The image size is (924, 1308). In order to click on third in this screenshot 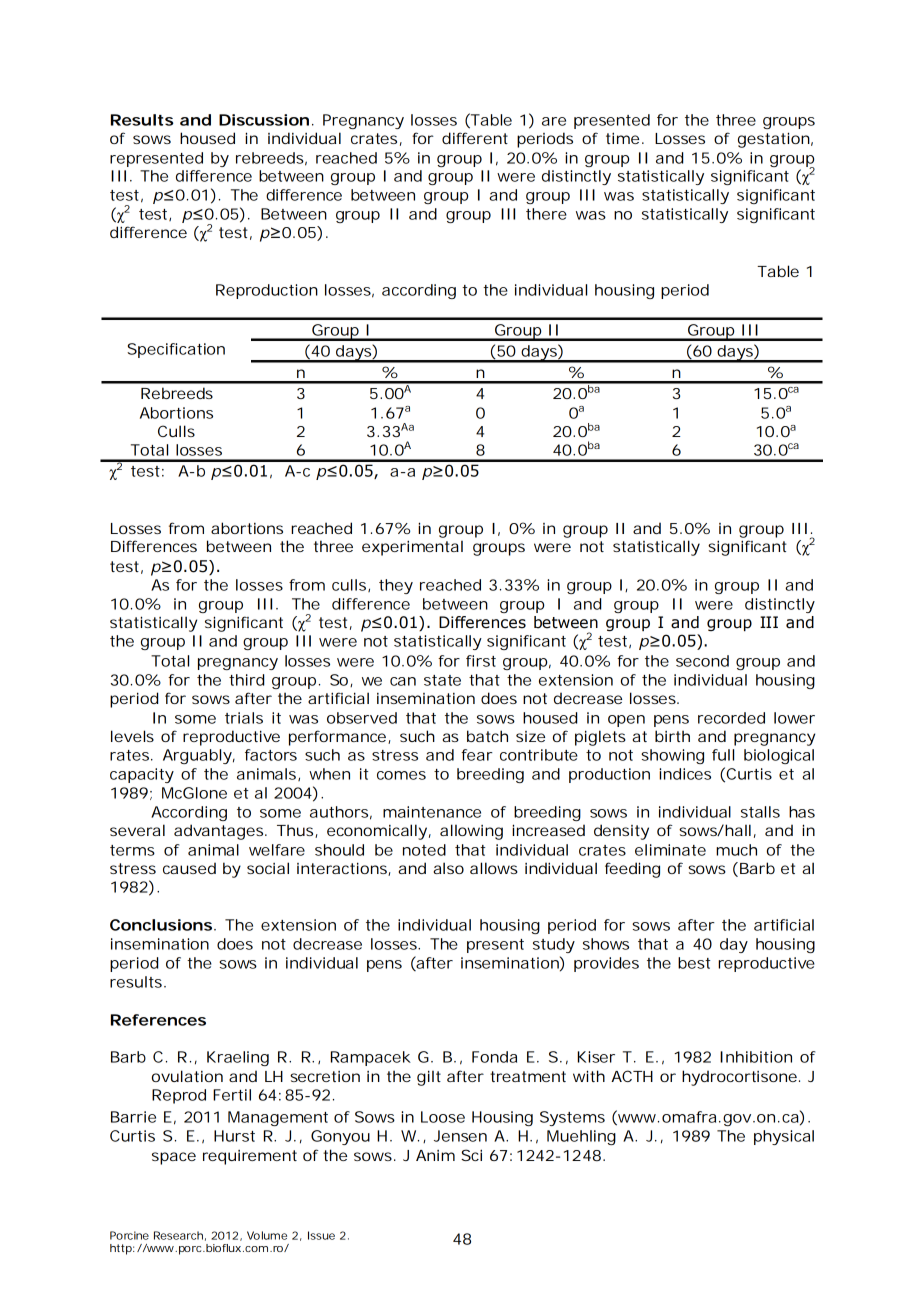, I will do `click(246, 680)`.
